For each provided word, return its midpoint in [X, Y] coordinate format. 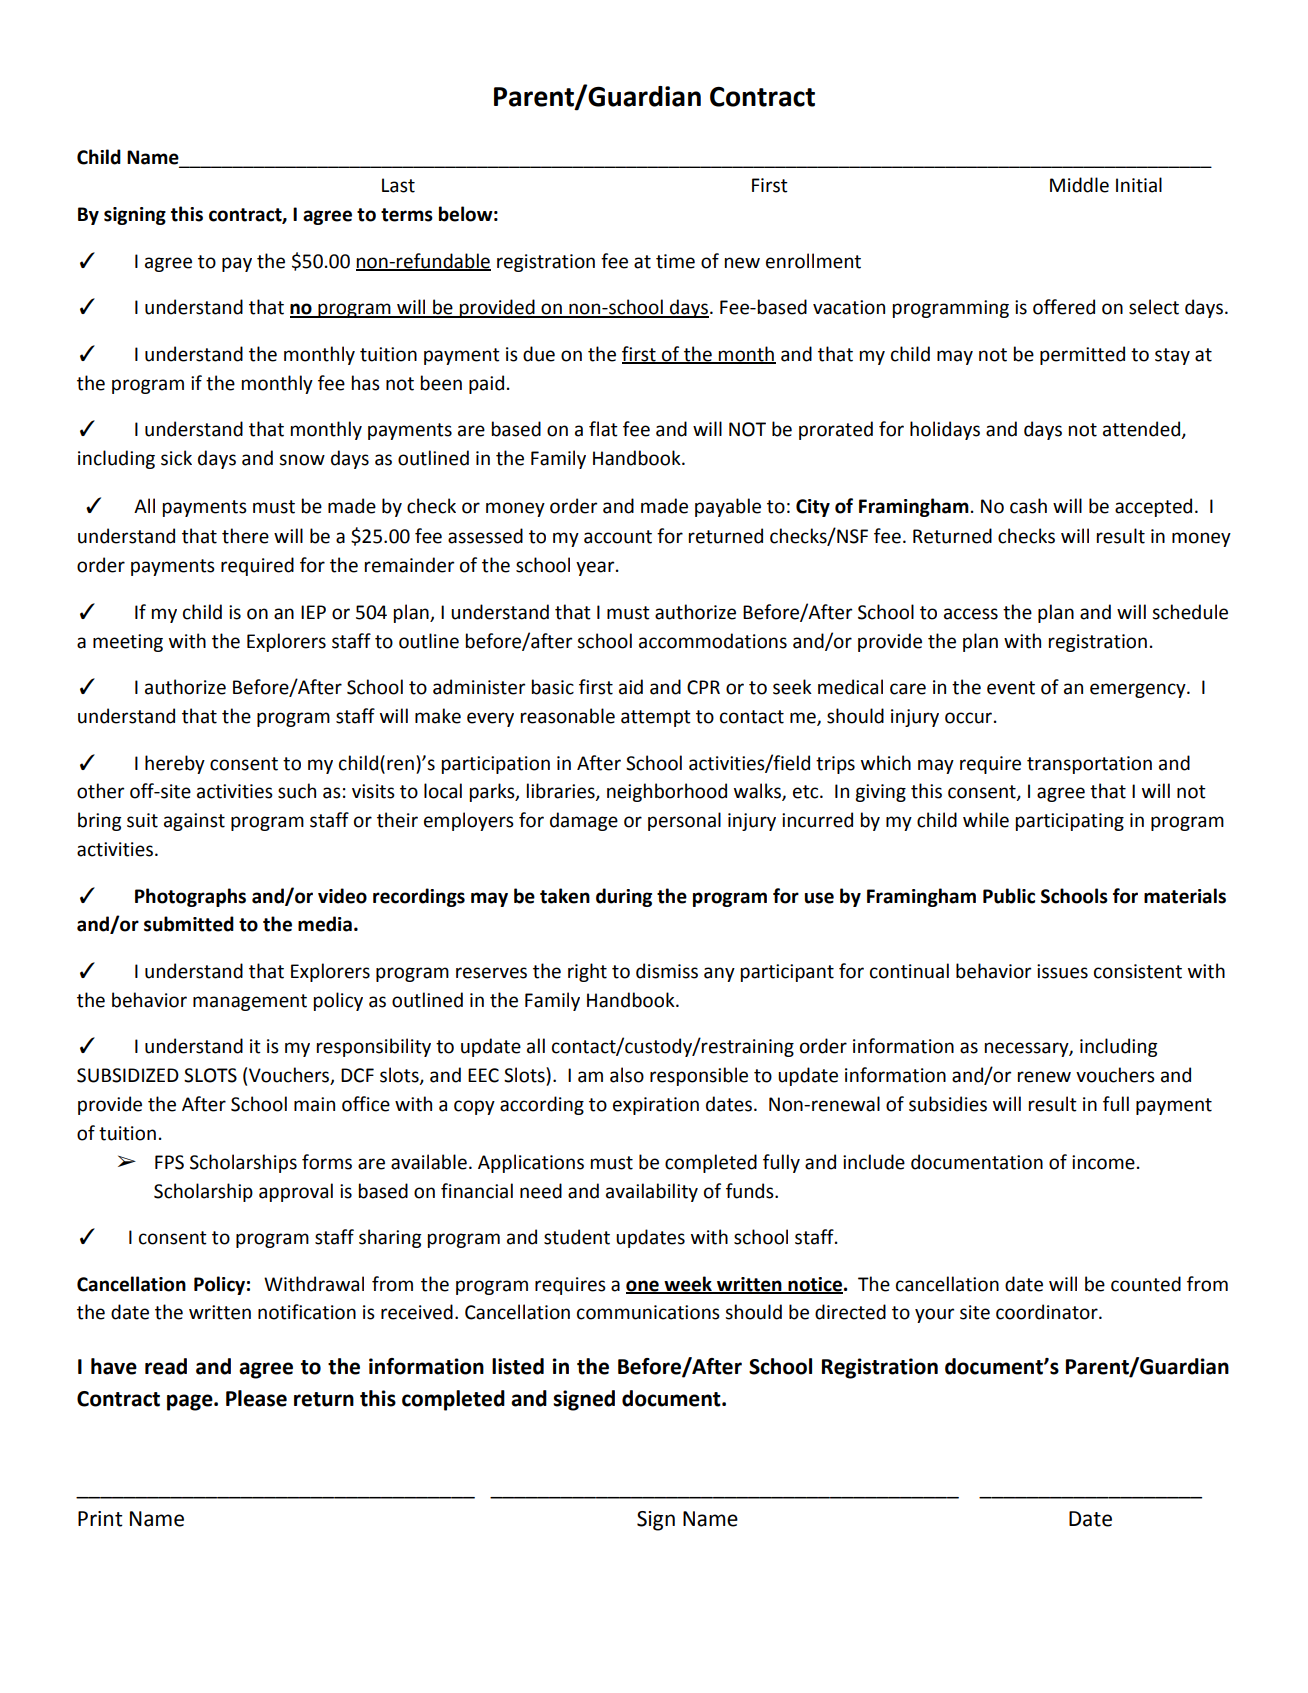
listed [518, 1366]
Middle [1079, 185]
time [675, 261]
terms [407, 215]
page [191, 1402]
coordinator [1048, 1312]
